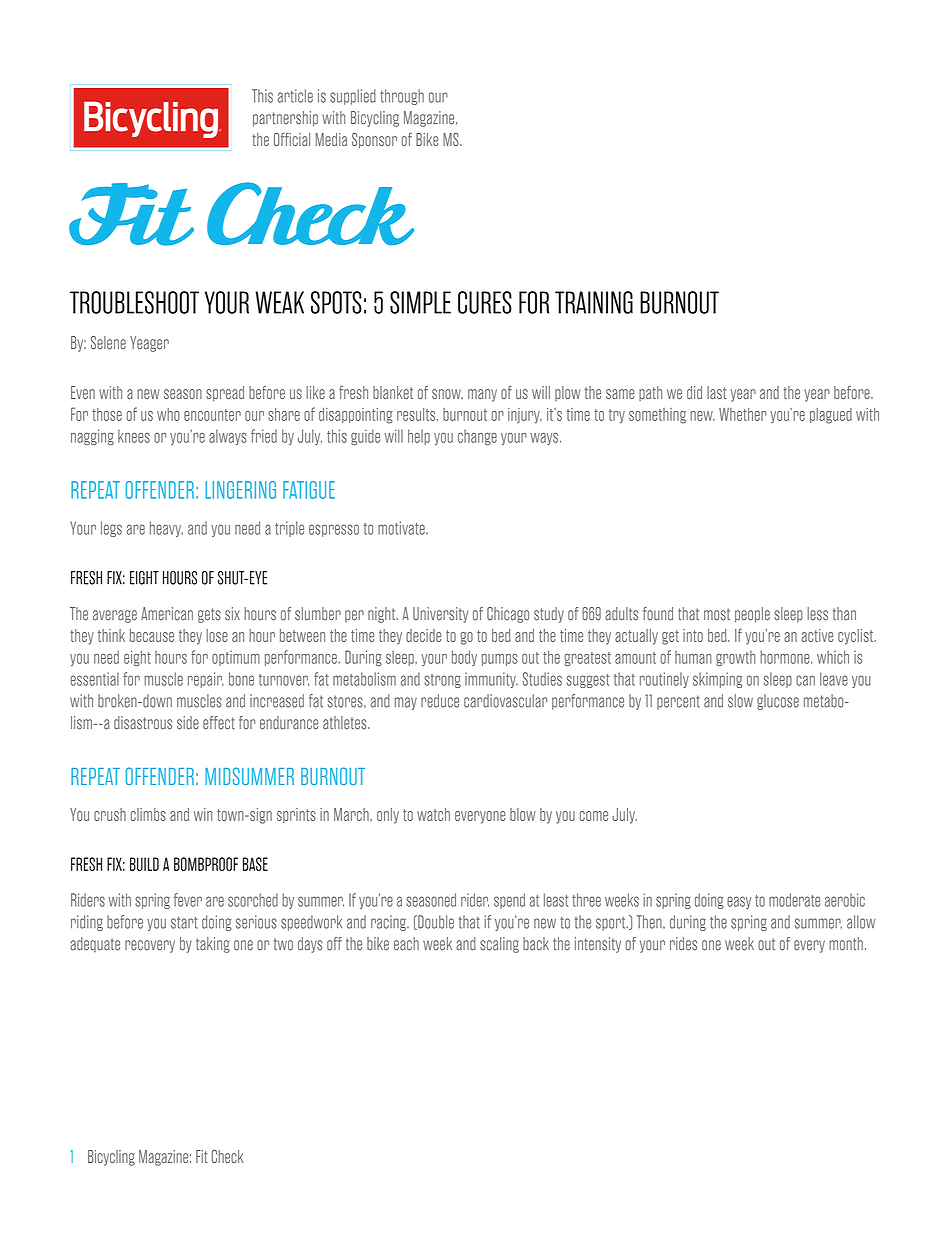 Image resolution: width=952 pixels, height=1233 pixels. What do you see at coordinates (716, 392) in the image?
I see `last` at bounding box center [716, 392].
